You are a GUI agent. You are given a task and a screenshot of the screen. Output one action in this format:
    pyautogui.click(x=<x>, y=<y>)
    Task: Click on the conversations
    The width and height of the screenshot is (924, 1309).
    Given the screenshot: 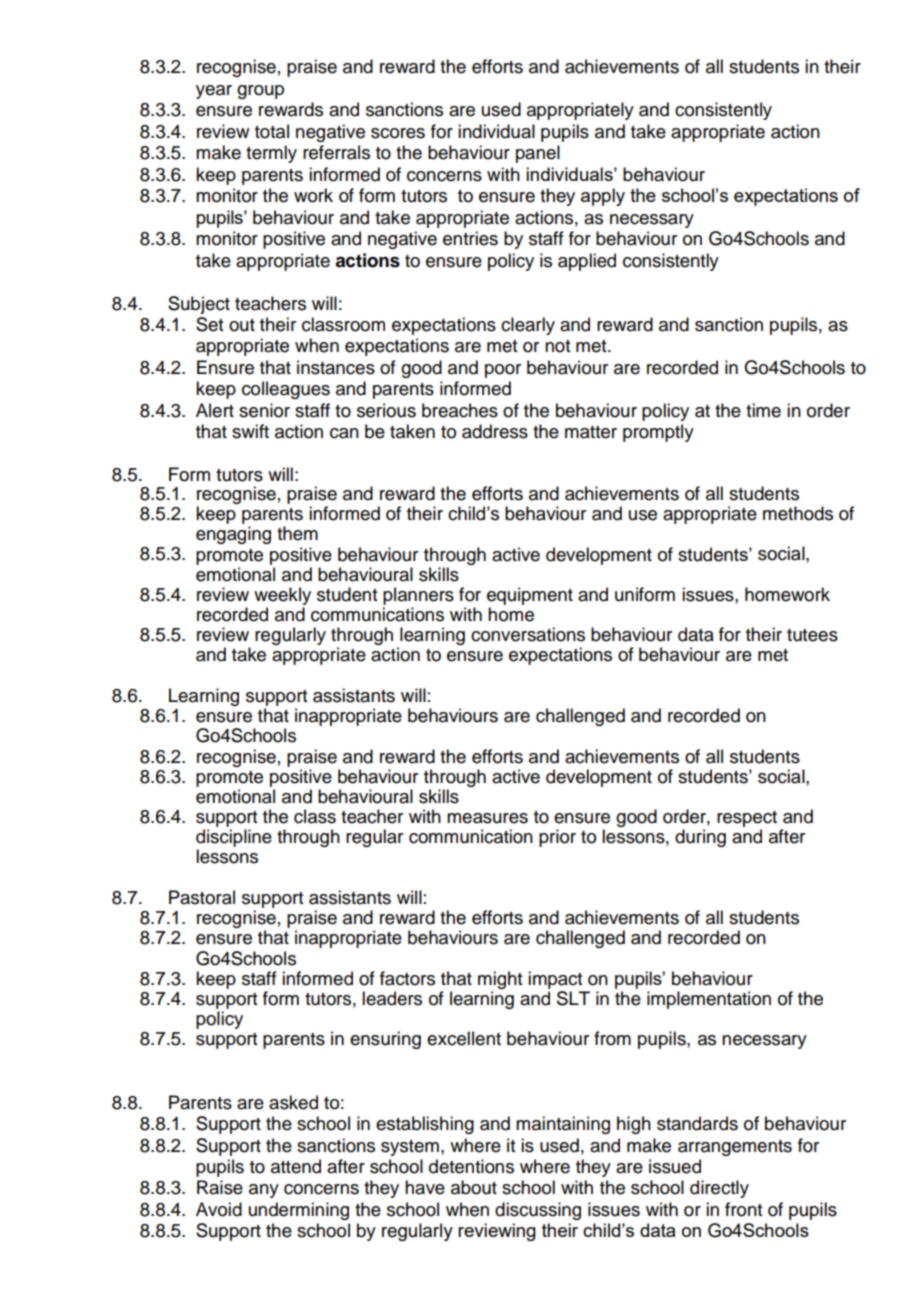 What is the action you would take?
    pyautogui.click(x=528, y=634)
